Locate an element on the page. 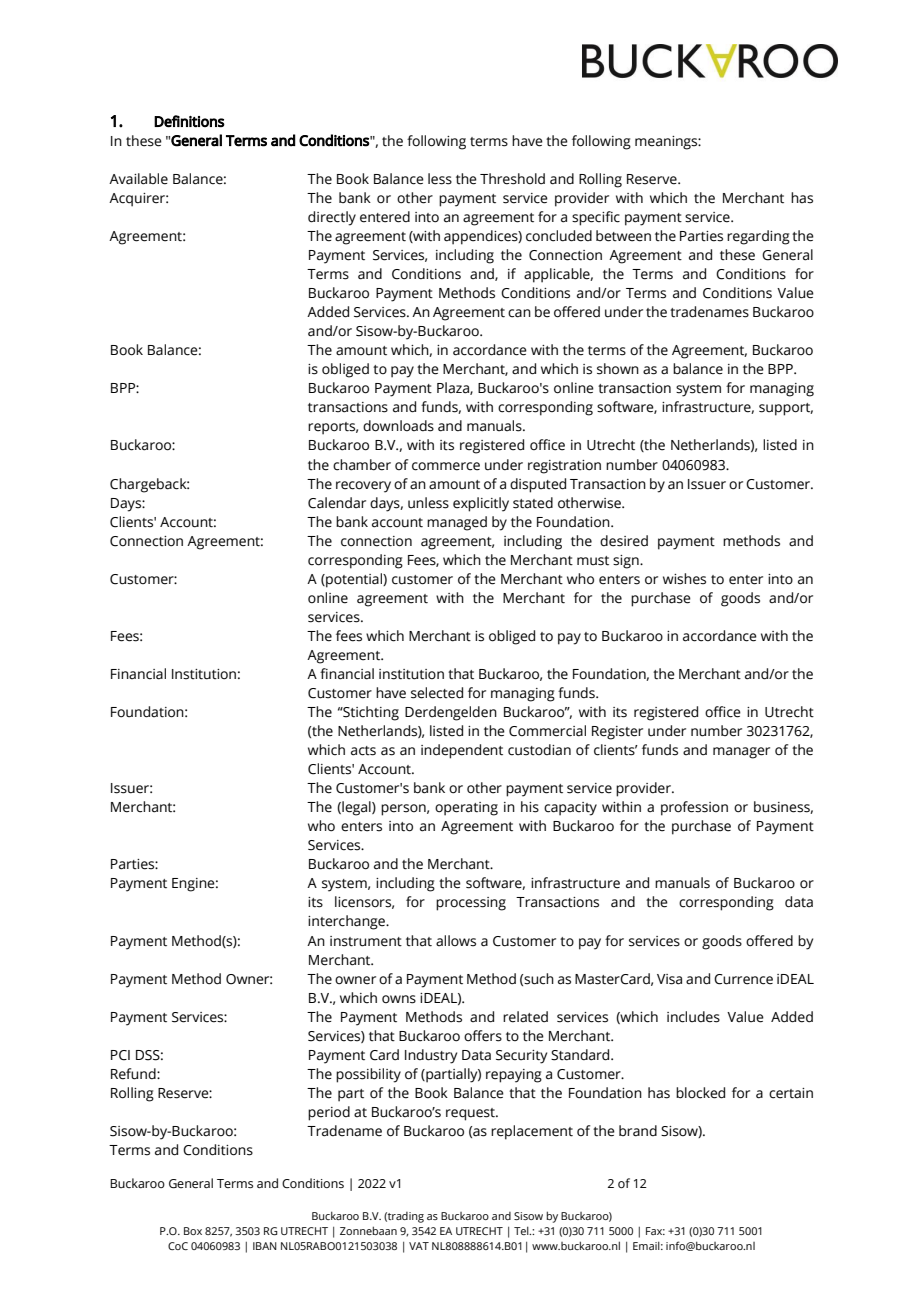  recovery is located at coordinates (363, 487).
